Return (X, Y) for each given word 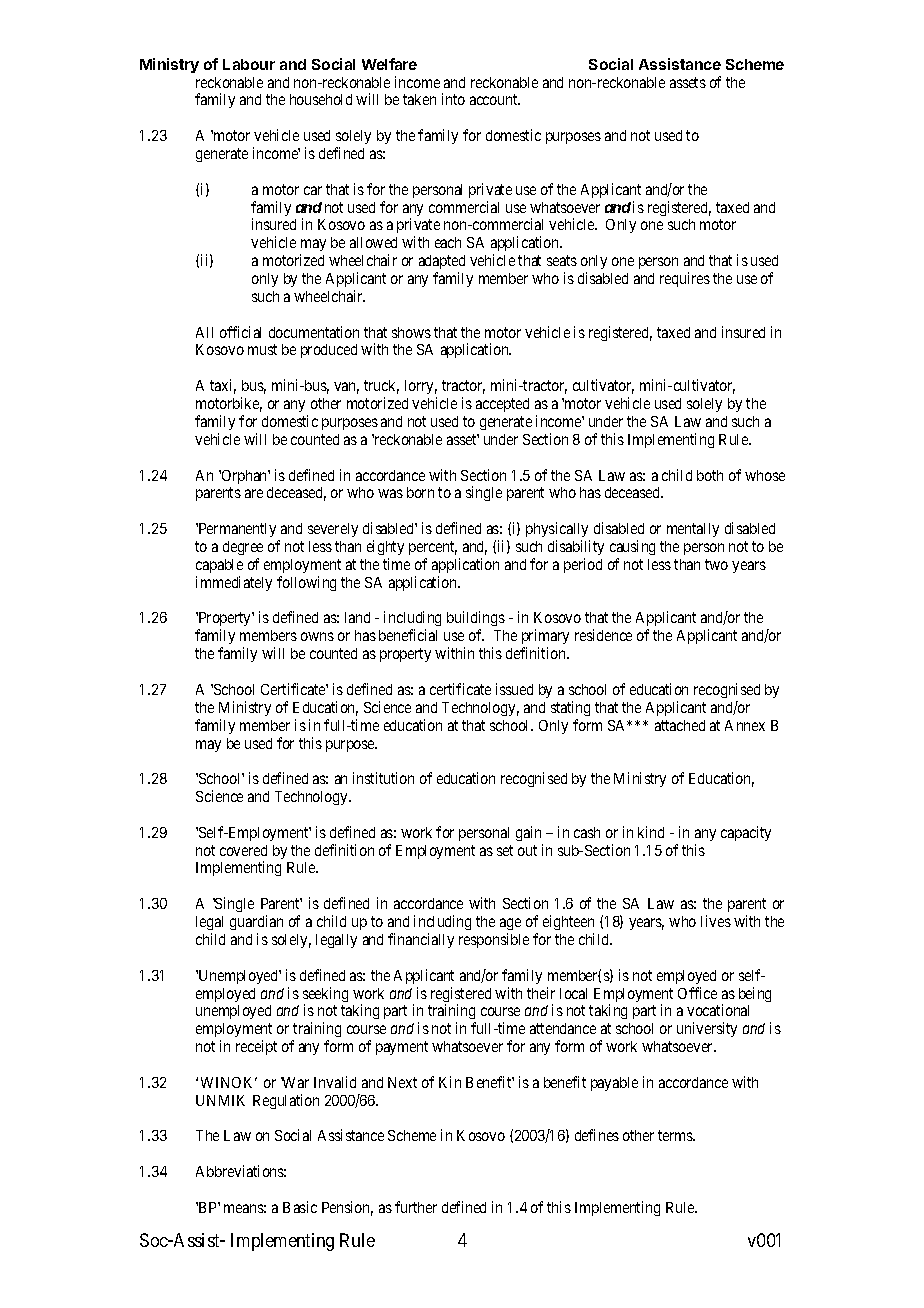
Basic (300, 1207)
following (306, 583)
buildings (476, 620)
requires (685, 279)
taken (419, 99)
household (321, 99)
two (716, 564)
